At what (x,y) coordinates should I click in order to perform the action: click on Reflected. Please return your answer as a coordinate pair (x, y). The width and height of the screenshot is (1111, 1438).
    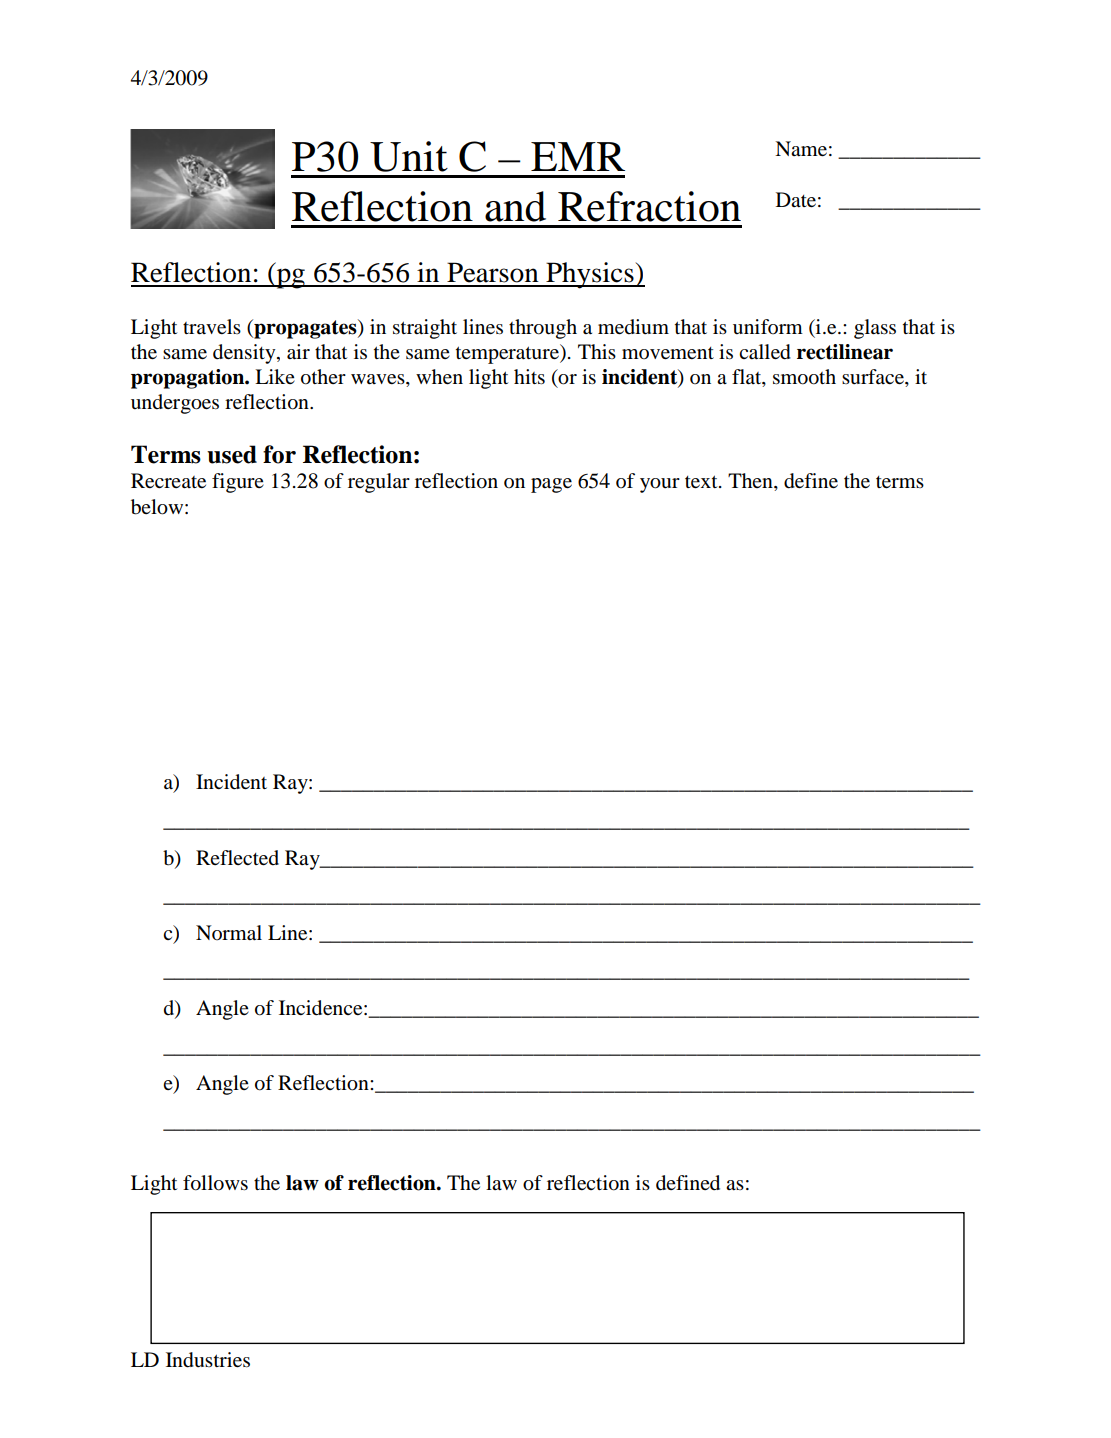
    Looking at the image, I should click on (237, 858).
